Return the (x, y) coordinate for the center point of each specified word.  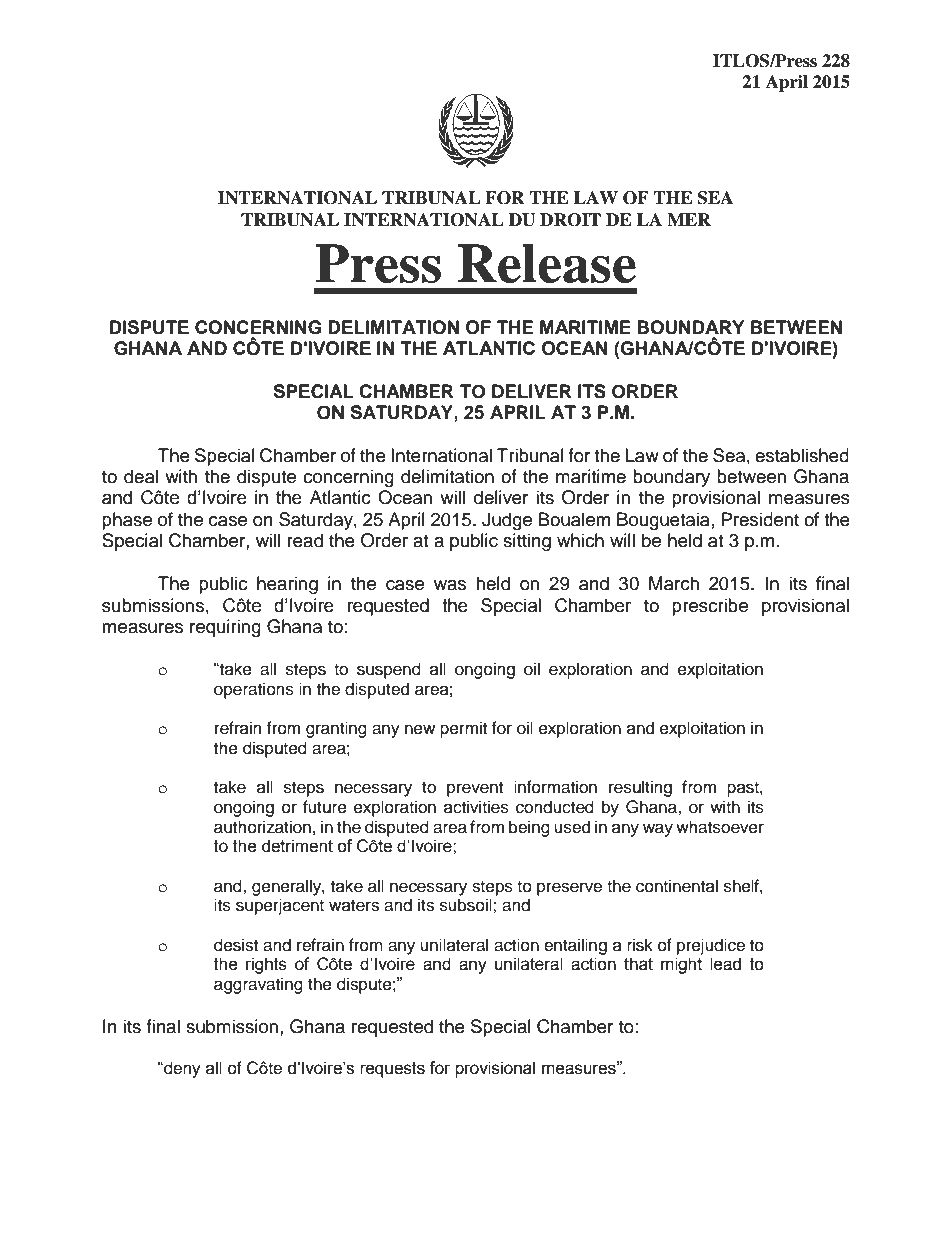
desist (236, 945)
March (674, 583)
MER (689, 219)
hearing (287, 585)
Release (547, 263)
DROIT (570, 220)
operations (254, 690)
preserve (569, 889)
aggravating (258, 985)
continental (677, 886)
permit (463, 729)
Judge (507, 521)
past (744, 789)
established (802, 455)
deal (141, 476)
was (450, 585)
